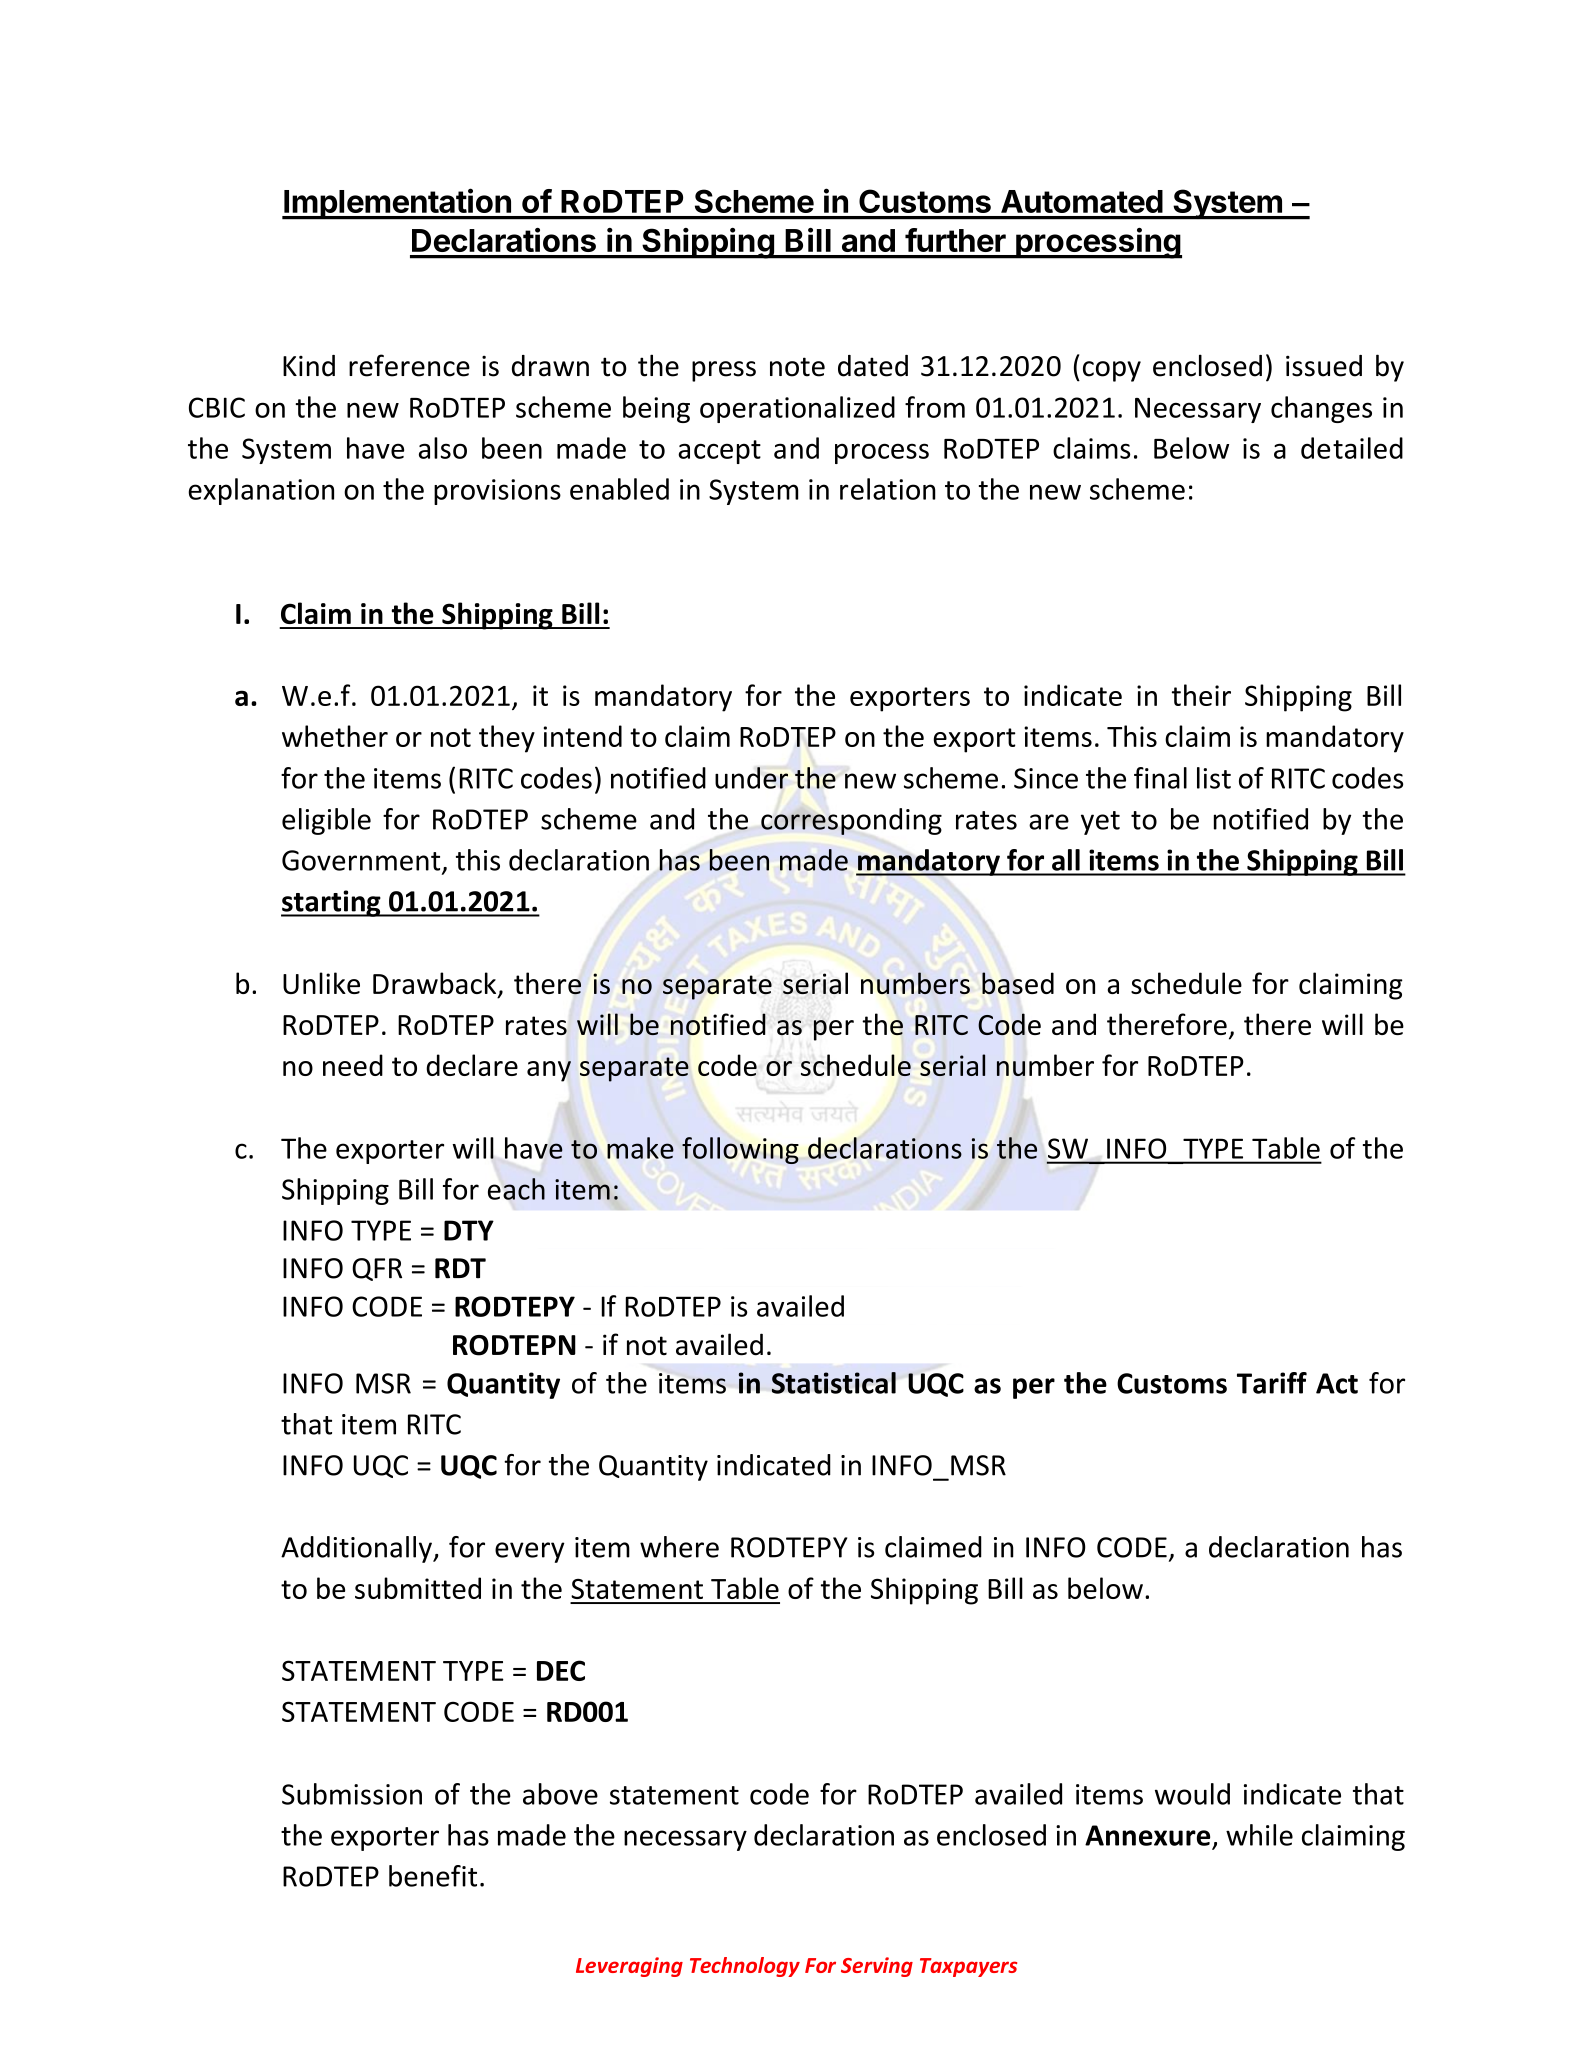 The image size is (1592, 2060). Describe the element at coordinates (353, 1065) in the image. I see `need` at that location.
